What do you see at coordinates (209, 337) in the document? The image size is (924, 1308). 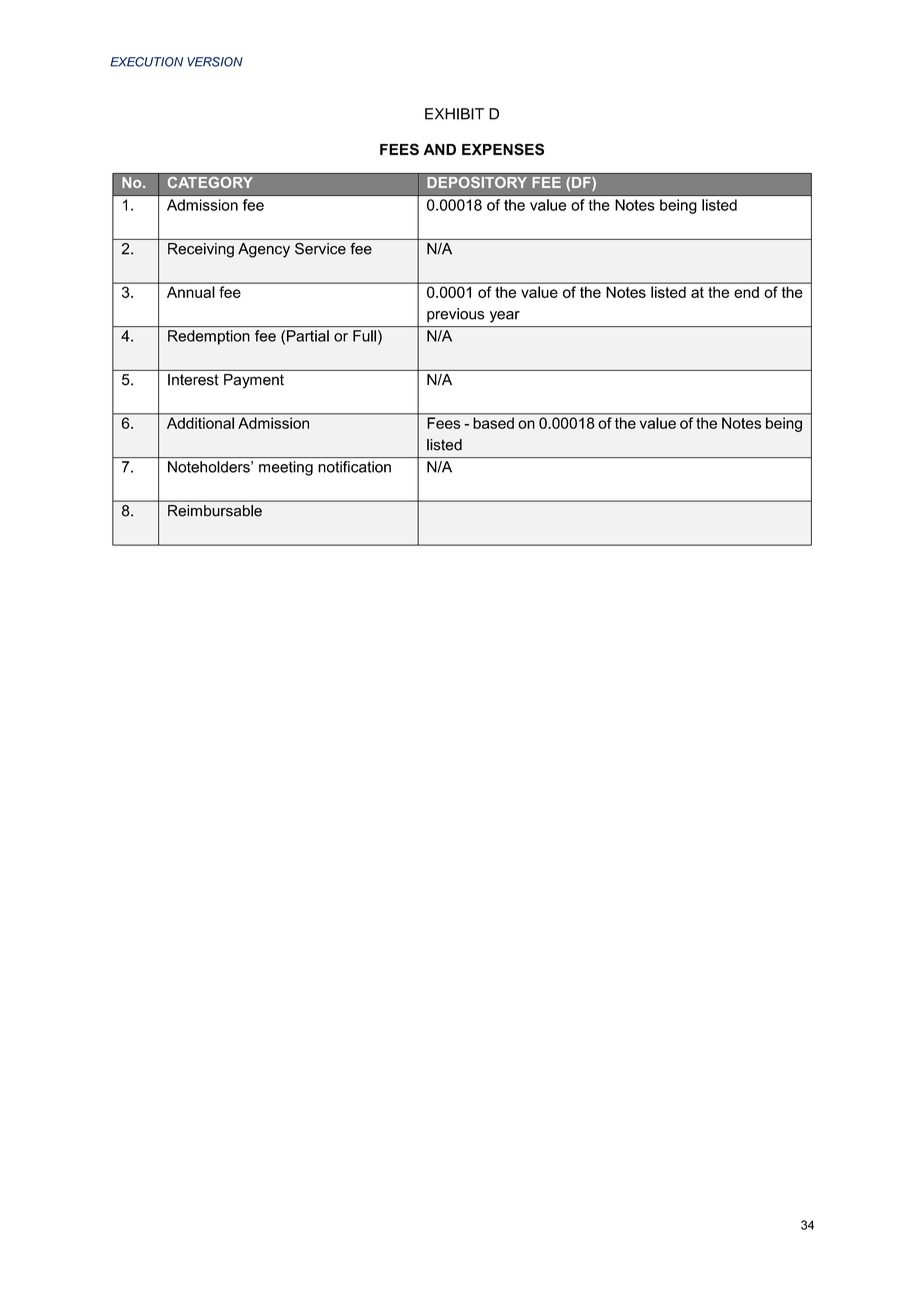 I see `Redemption` at bounding box center [209, 337].
